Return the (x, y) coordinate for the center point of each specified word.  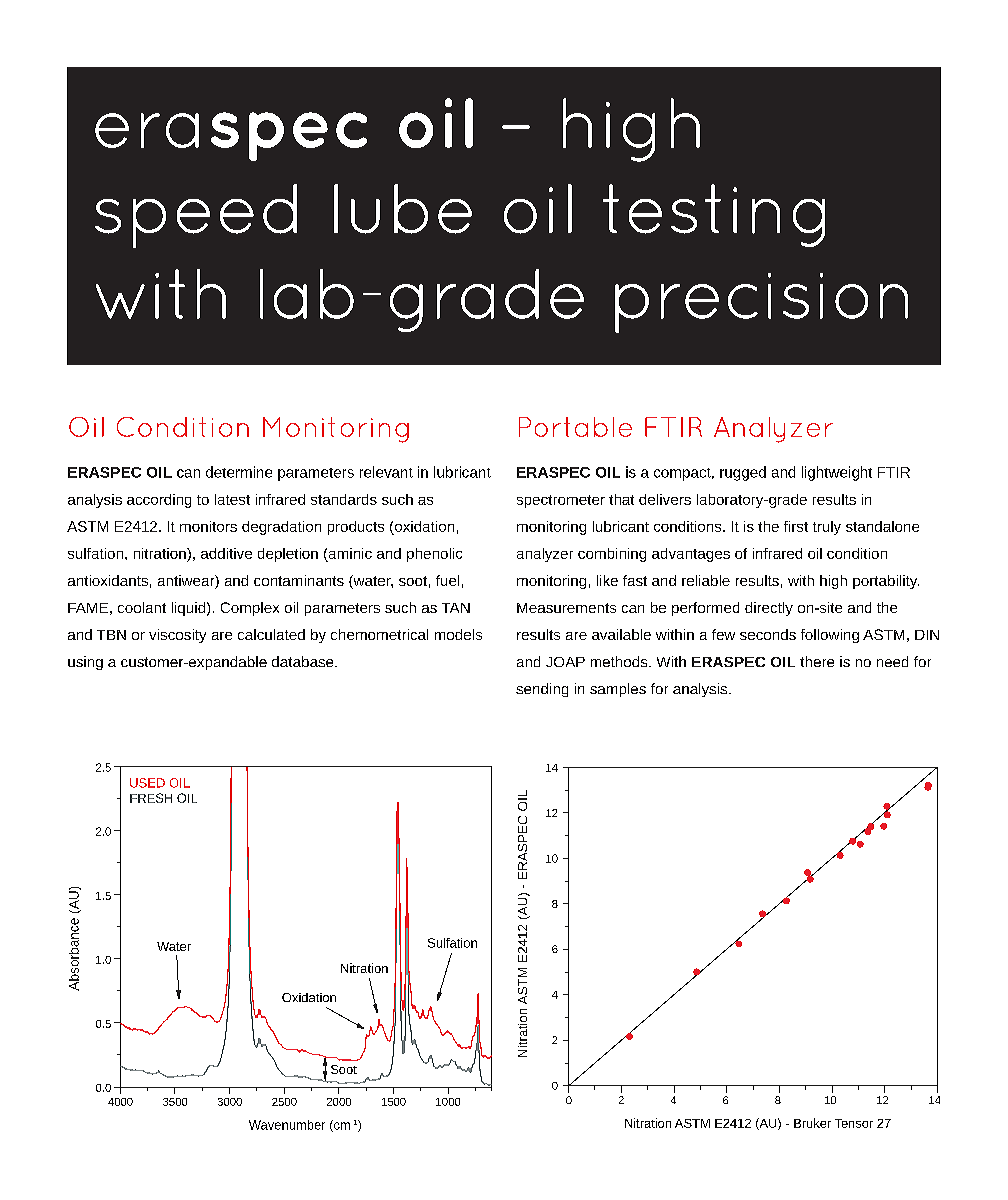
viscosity (177, 636)
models (458, 634)
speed (196, 216)
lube (403, 209)
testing (714, 215)
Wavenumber (287, 1125)
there (817, 661)
